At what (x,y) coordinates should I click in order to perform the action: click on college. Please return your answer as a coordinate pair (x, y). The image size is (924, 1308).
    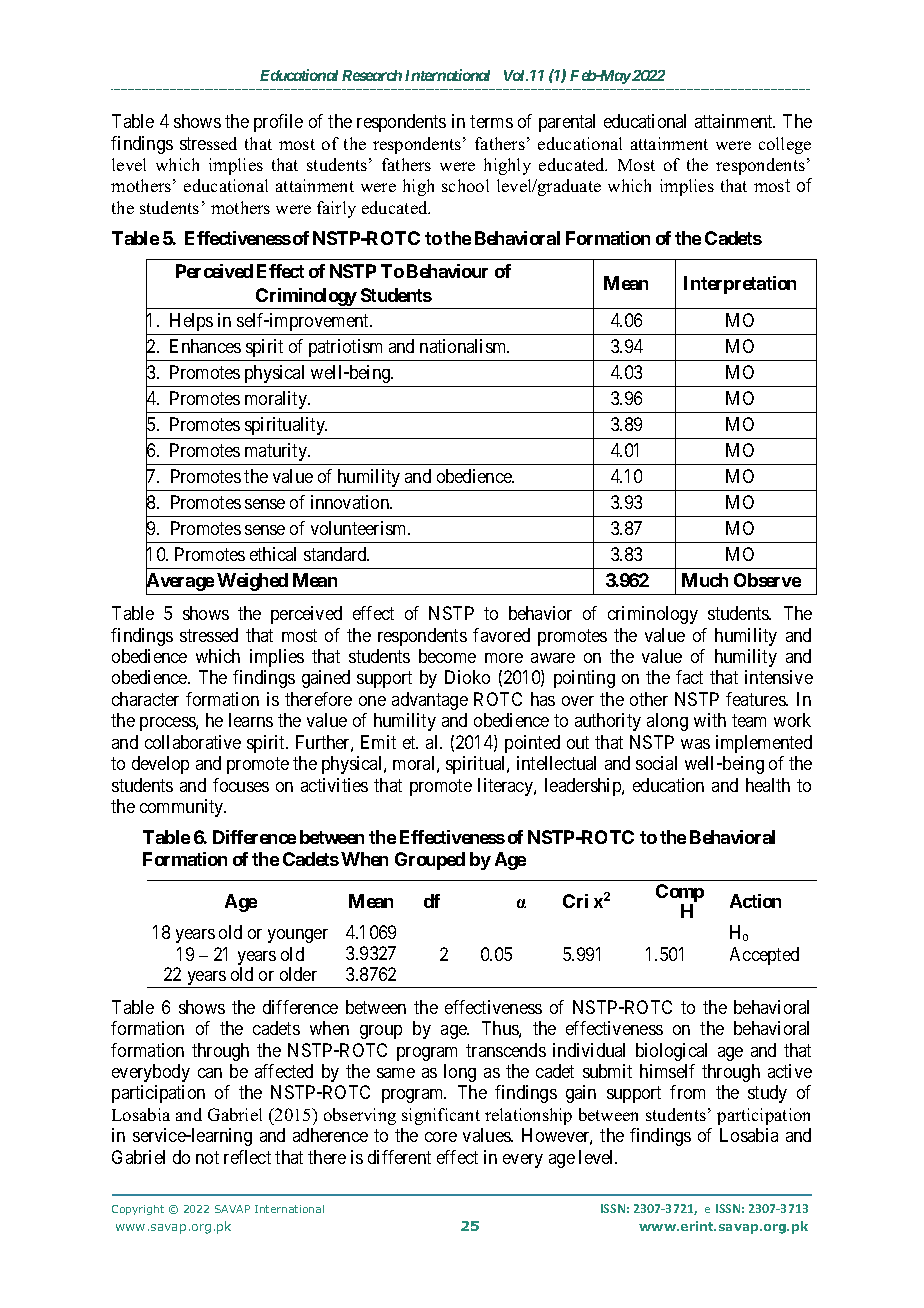
    Looking at the image, I should click on (785, 145).
